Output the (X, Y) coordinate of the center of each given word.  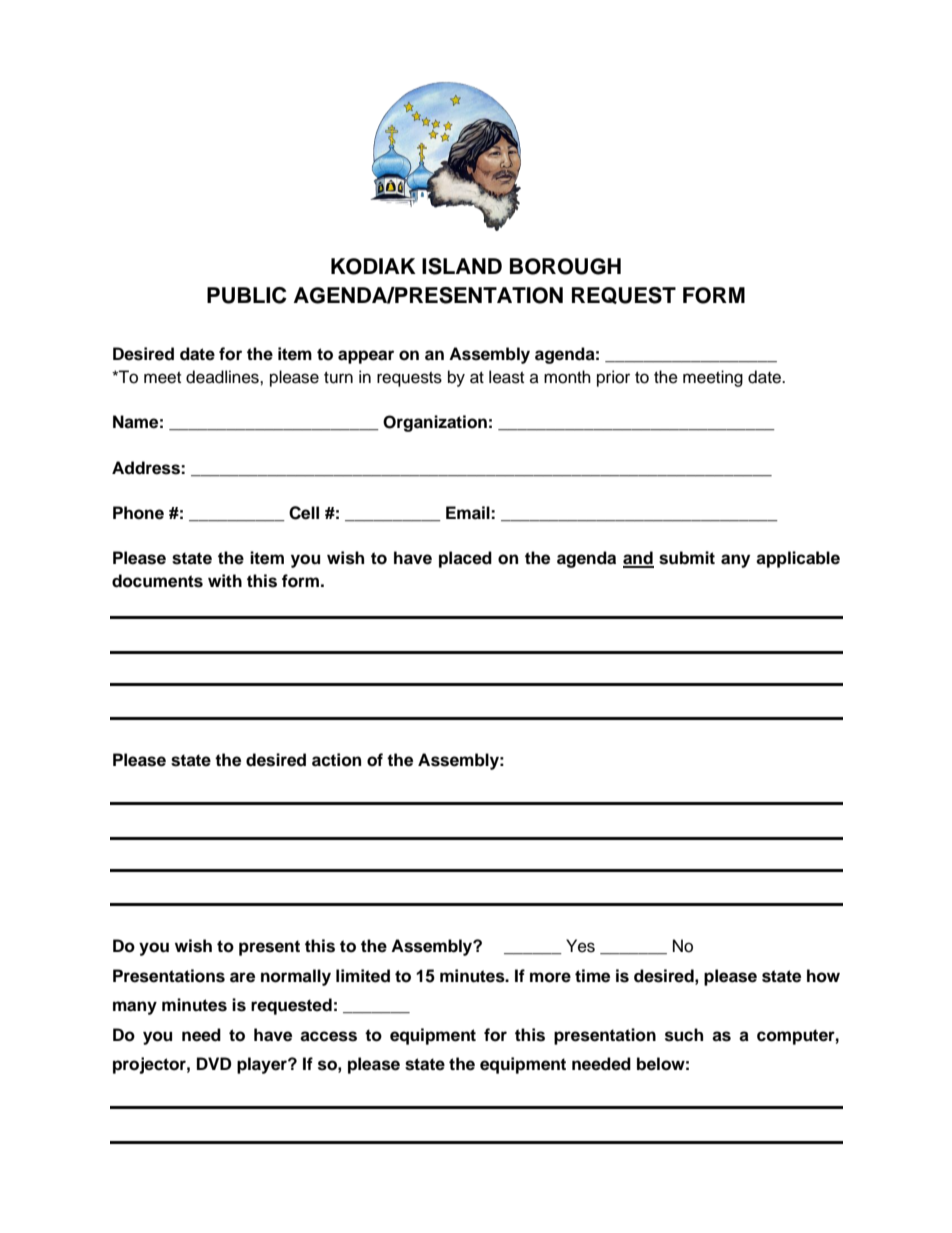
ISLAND (462, 266)
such (684, 1035)
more (550, 977)
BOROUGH (565, 266)
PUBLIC (247, 295)
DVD (214, 1063)
